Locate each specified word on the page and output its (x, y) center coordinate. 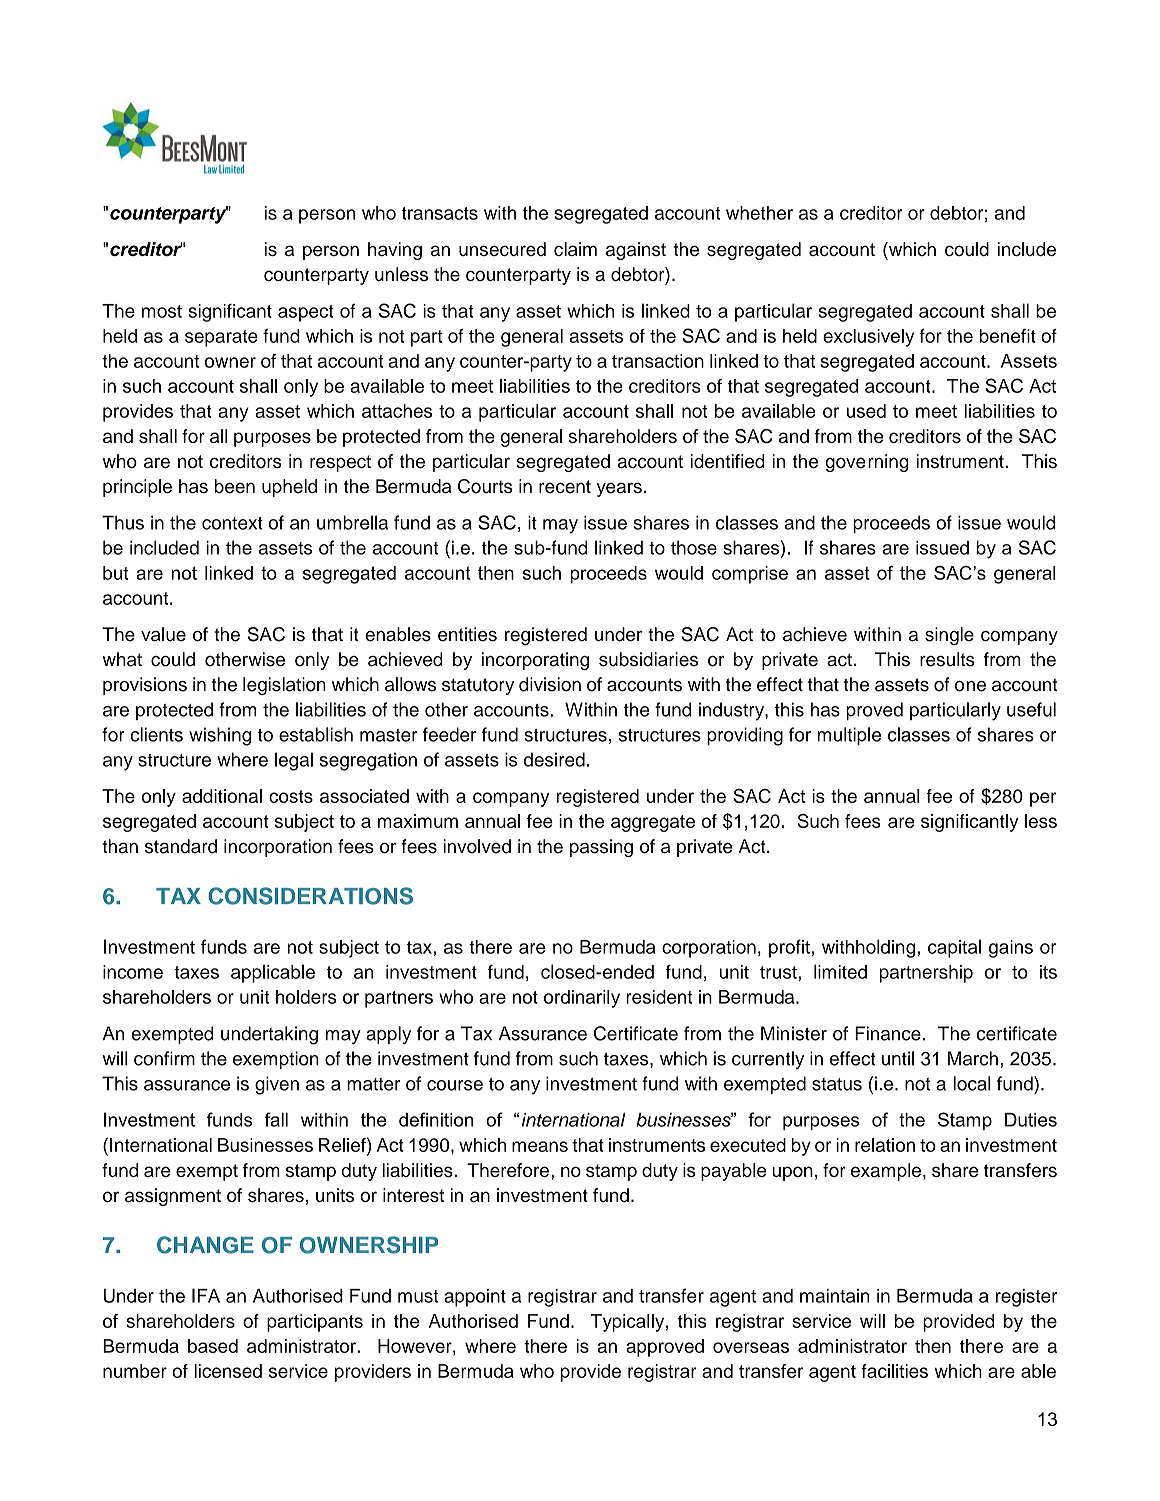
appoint (475, 1298)
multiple (849, 736)
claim (575, 249)
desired (554, 759)
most (162, 311)
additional (222, 796)
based (213, 1346)
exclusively (868, 338)
